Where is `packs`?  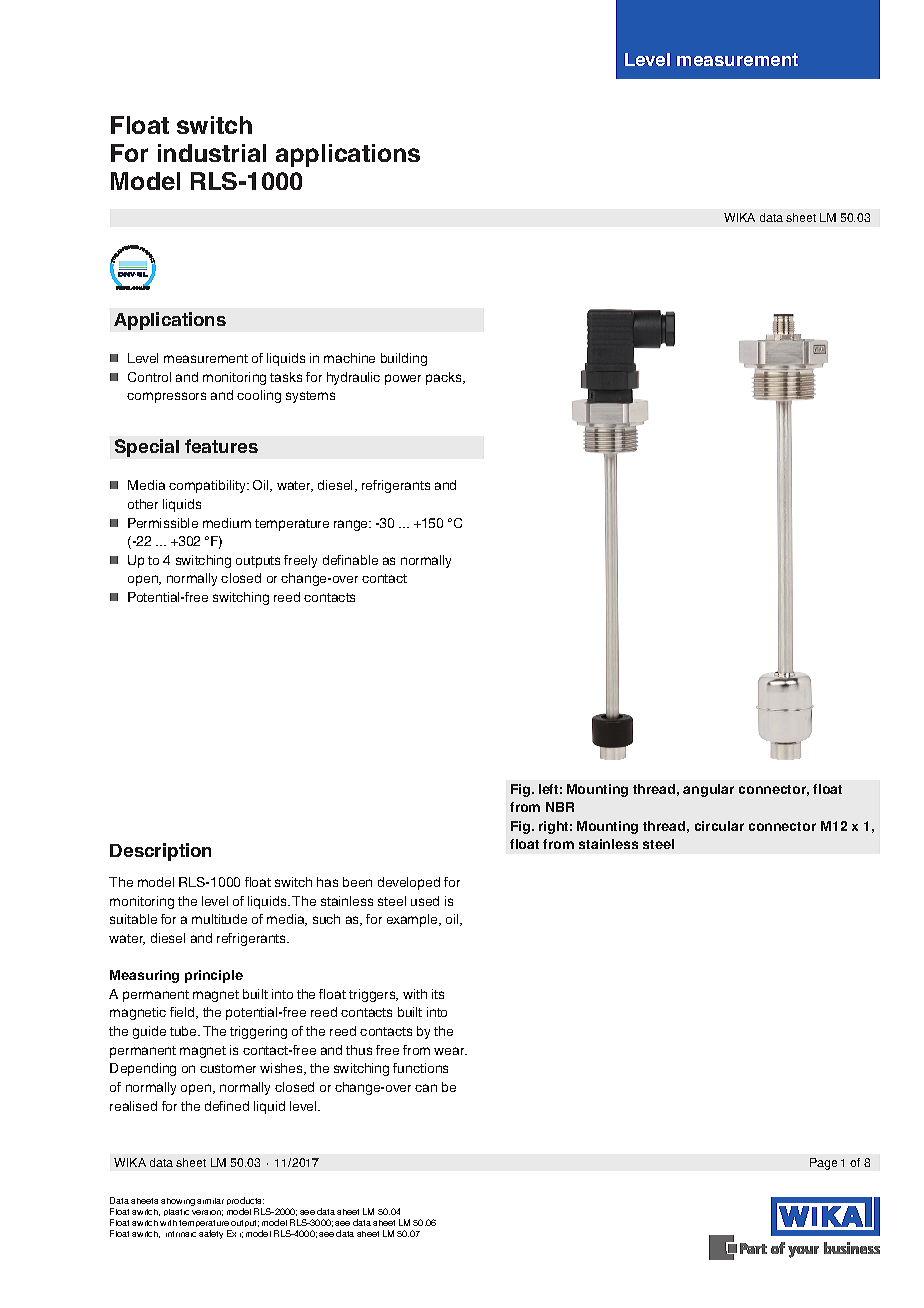 packs is located at coordinates (445, 378).
